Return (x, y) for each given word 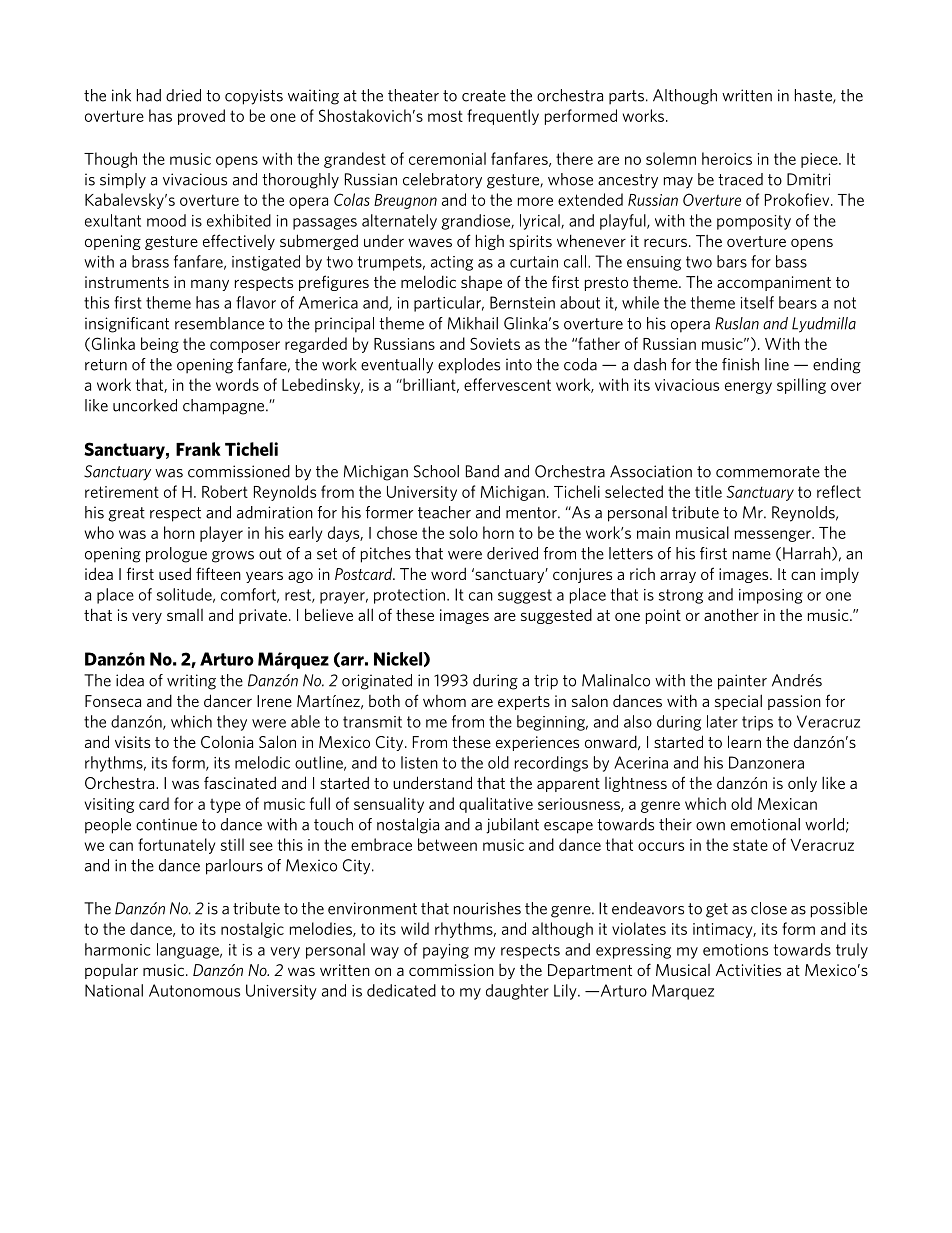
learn (744, 741)
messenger (774, 536)
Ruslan (737, 323)
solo (463, 532)
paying (446, 951)
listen (419, 762)
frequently (503, 117)
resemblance (219, 323)
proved (201, 117)
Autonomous (194, 990)
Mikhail (473, 323)
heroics (727, 158)
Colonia (227, 741)
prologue (176, 555)
